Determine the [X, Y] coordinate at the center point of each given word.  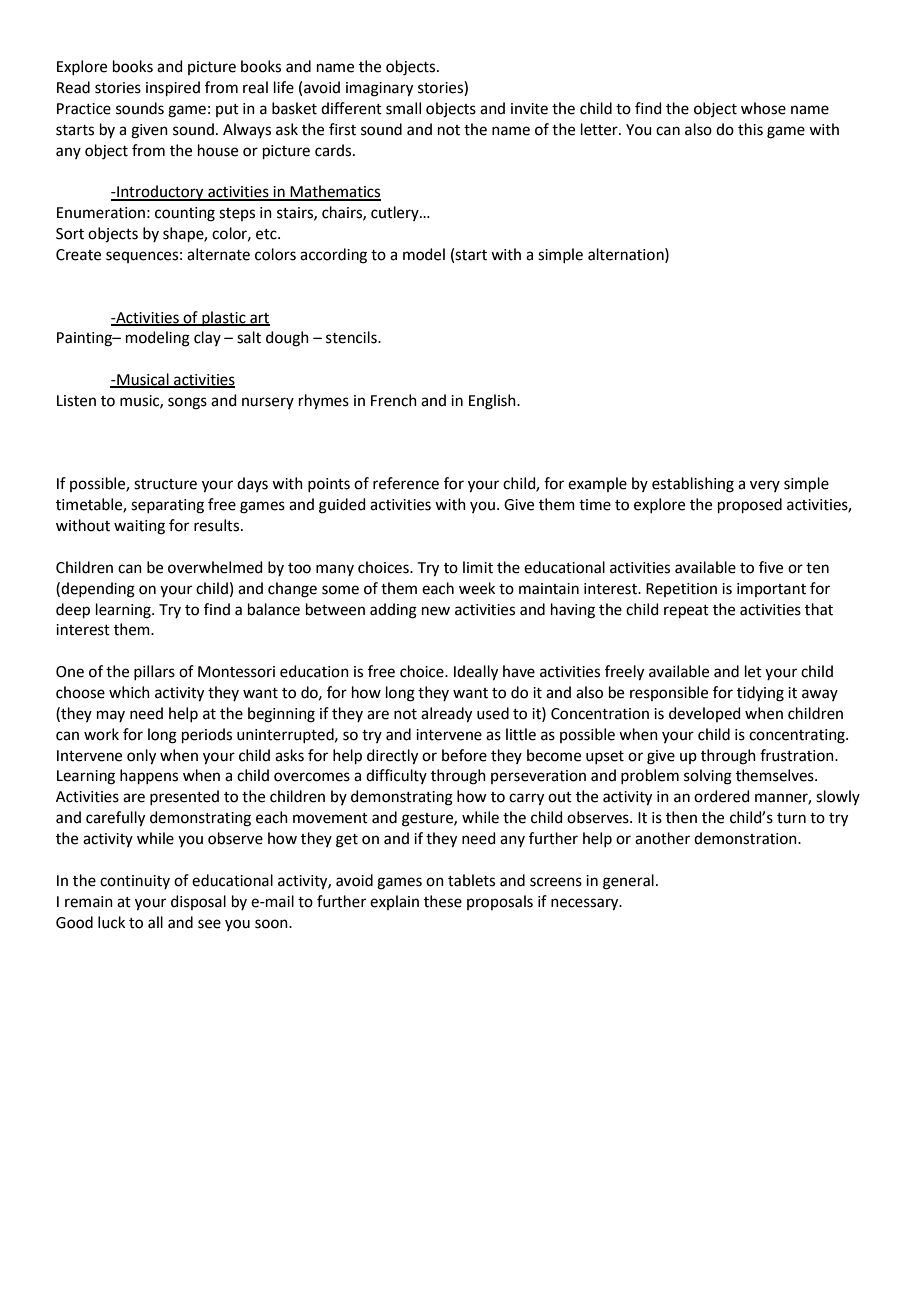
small [403, 108]
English [493, 402]
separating [167, 506]
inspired [173, 88]
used [493, 713]
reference [406, 483]
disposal [198, 902]
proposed [750, 505]
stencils [352, 337]
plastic [224, 318]
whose [763, 108]
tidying [760, 694]
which [129, 692]
